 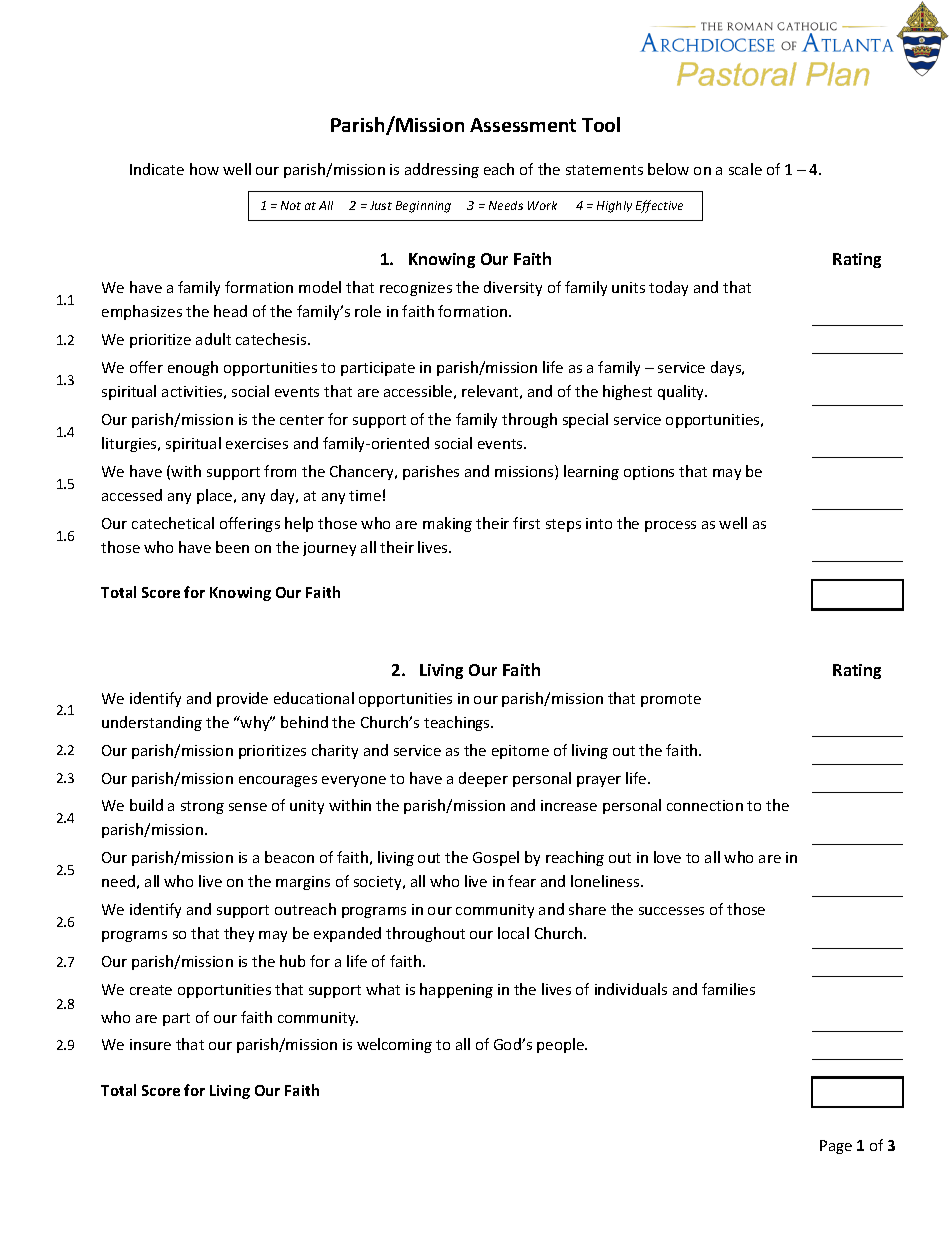 What do you see at coordinates (745, 169) in the screenshot?
I see `scale` at bounding box center [745, 169].
